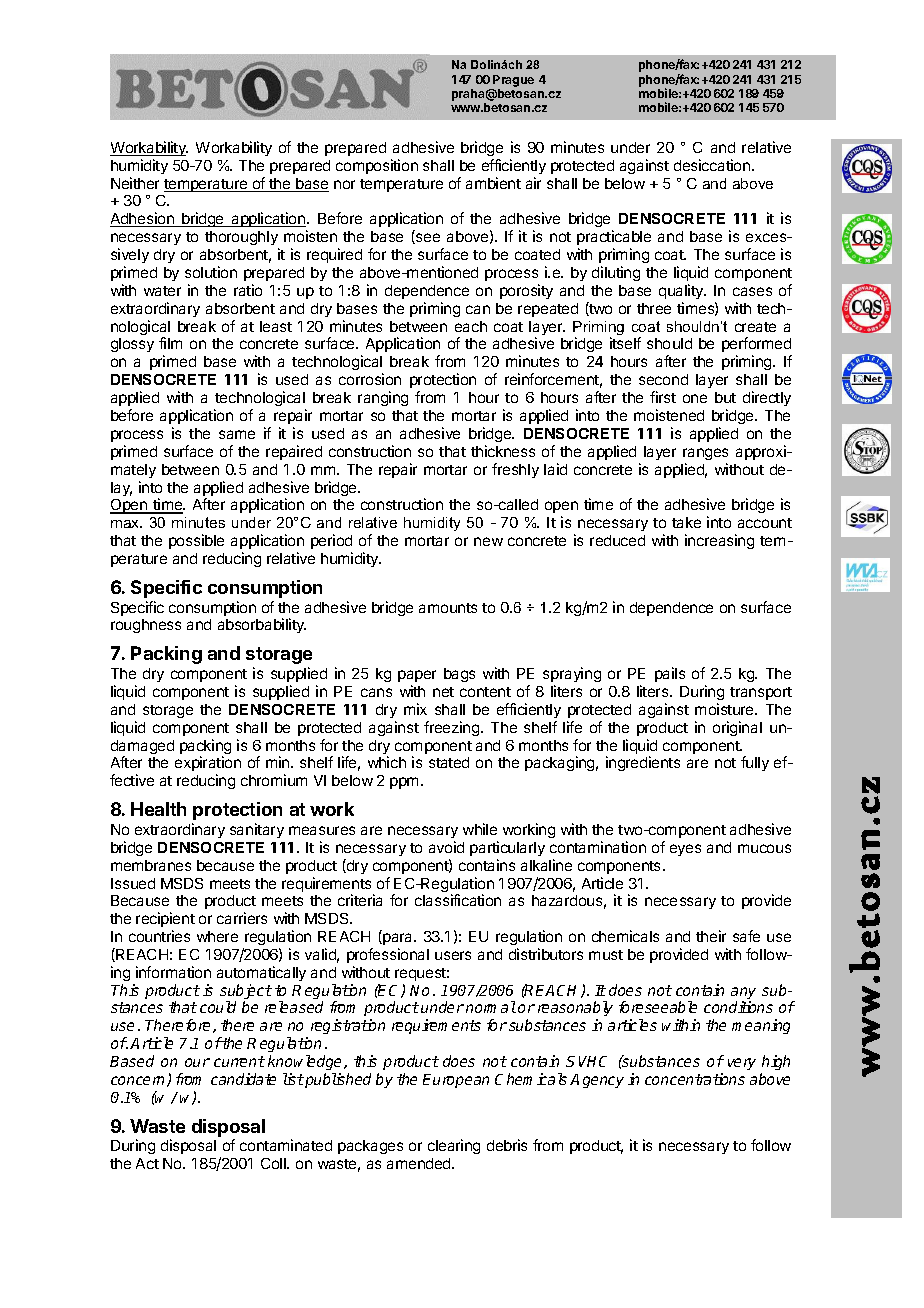 The height and width of the document is (1308, 924). What do you see at coordinates (158, 809) in the document?
I see `Health` at bounding box center [158, 809].
